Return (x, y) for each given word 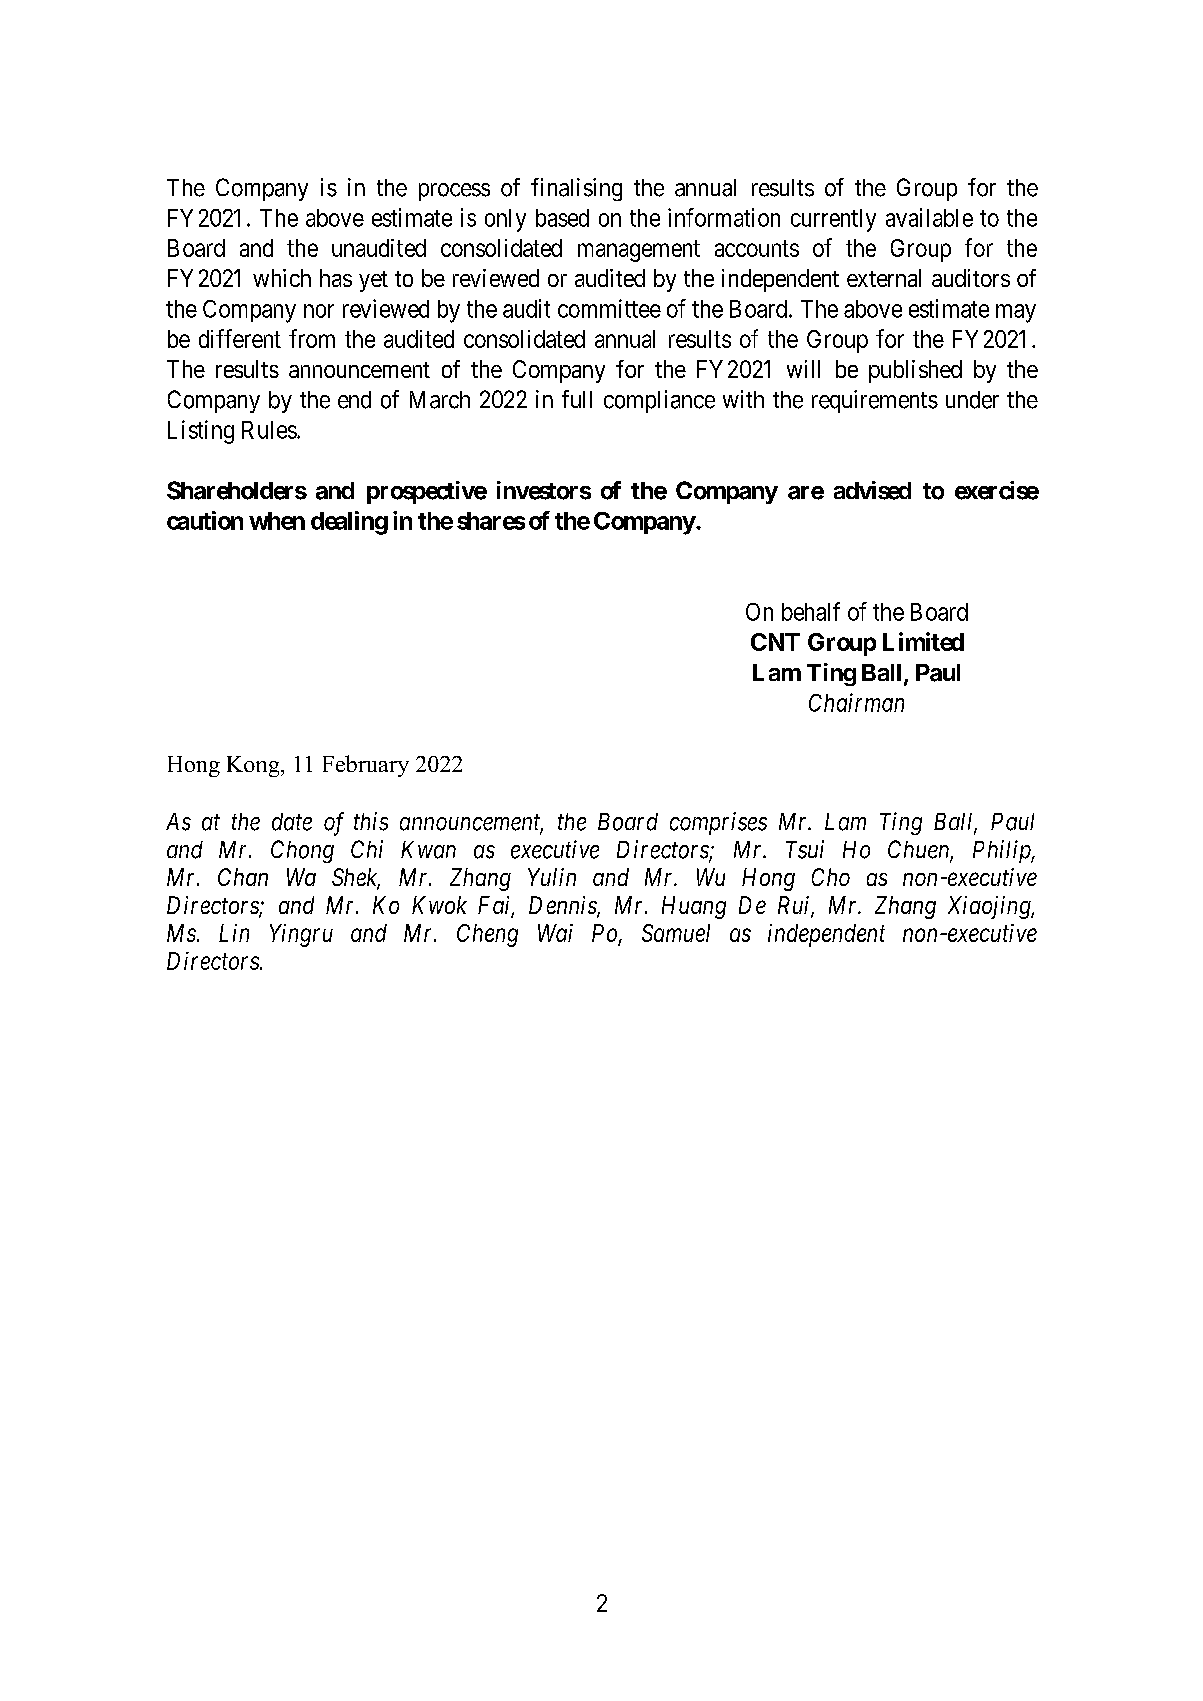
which (282, 278)
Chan (243, 877)
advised (872, 490)
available (929, 217)
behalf (811, 611)
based (562, 218)
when (277, 521)
